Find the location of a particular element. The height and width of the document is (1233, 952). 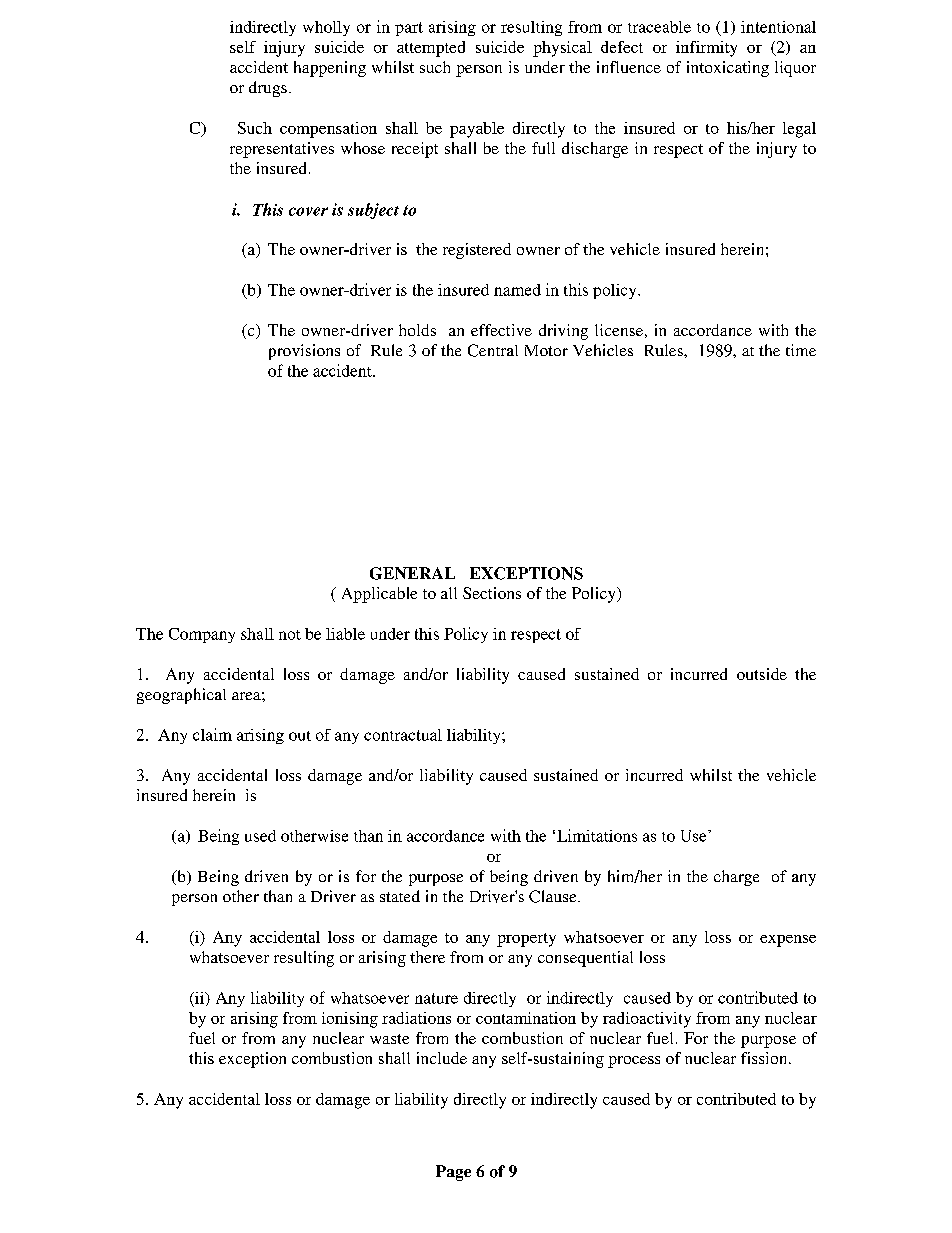

attempted is located at coordinates (431, 49).
